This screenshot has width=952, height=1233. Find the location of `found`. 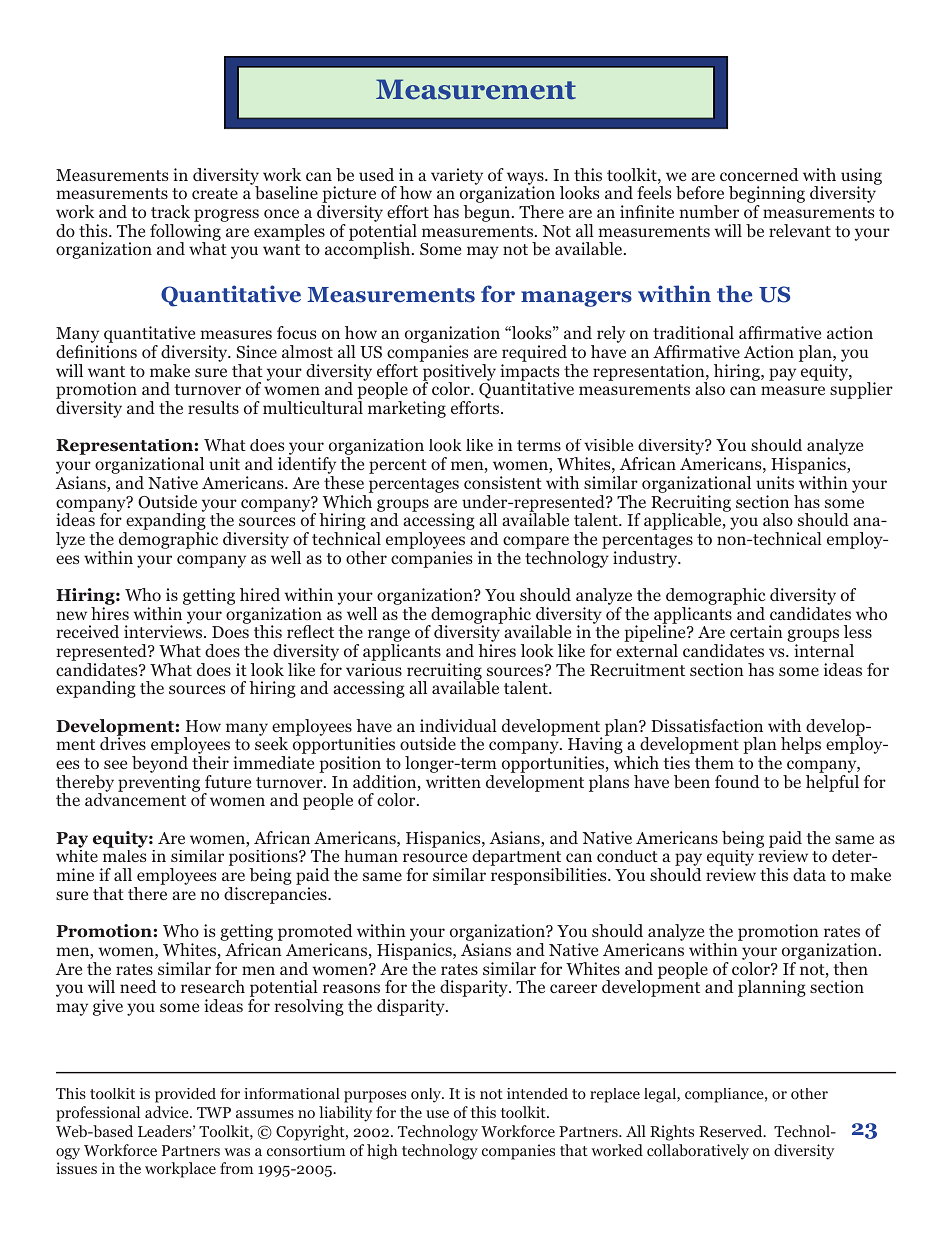

found is located at coordinates (737, 781).
